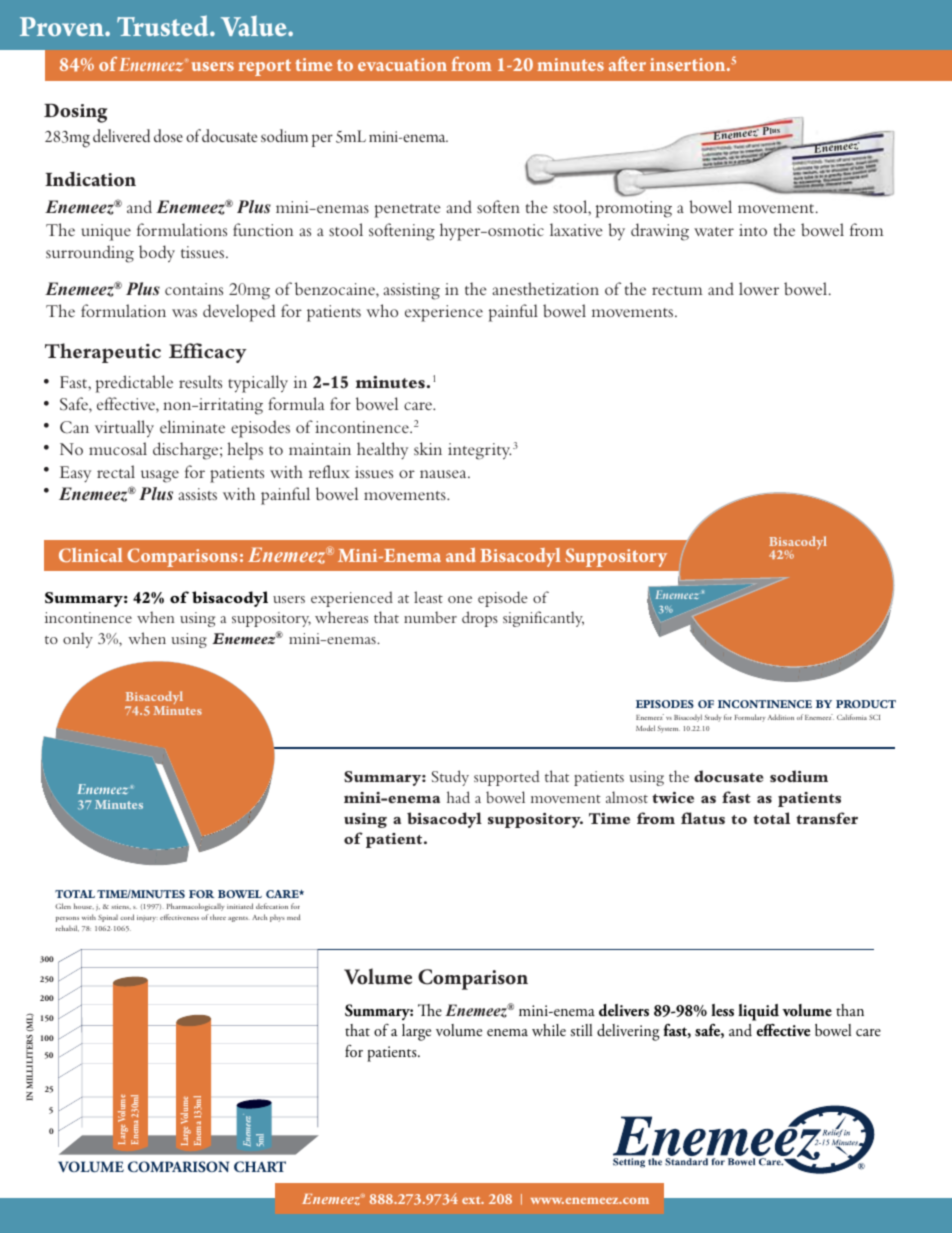  Describe the element at coordinates (192, 426) in the screenshot. I see `eliminate` at that location.
